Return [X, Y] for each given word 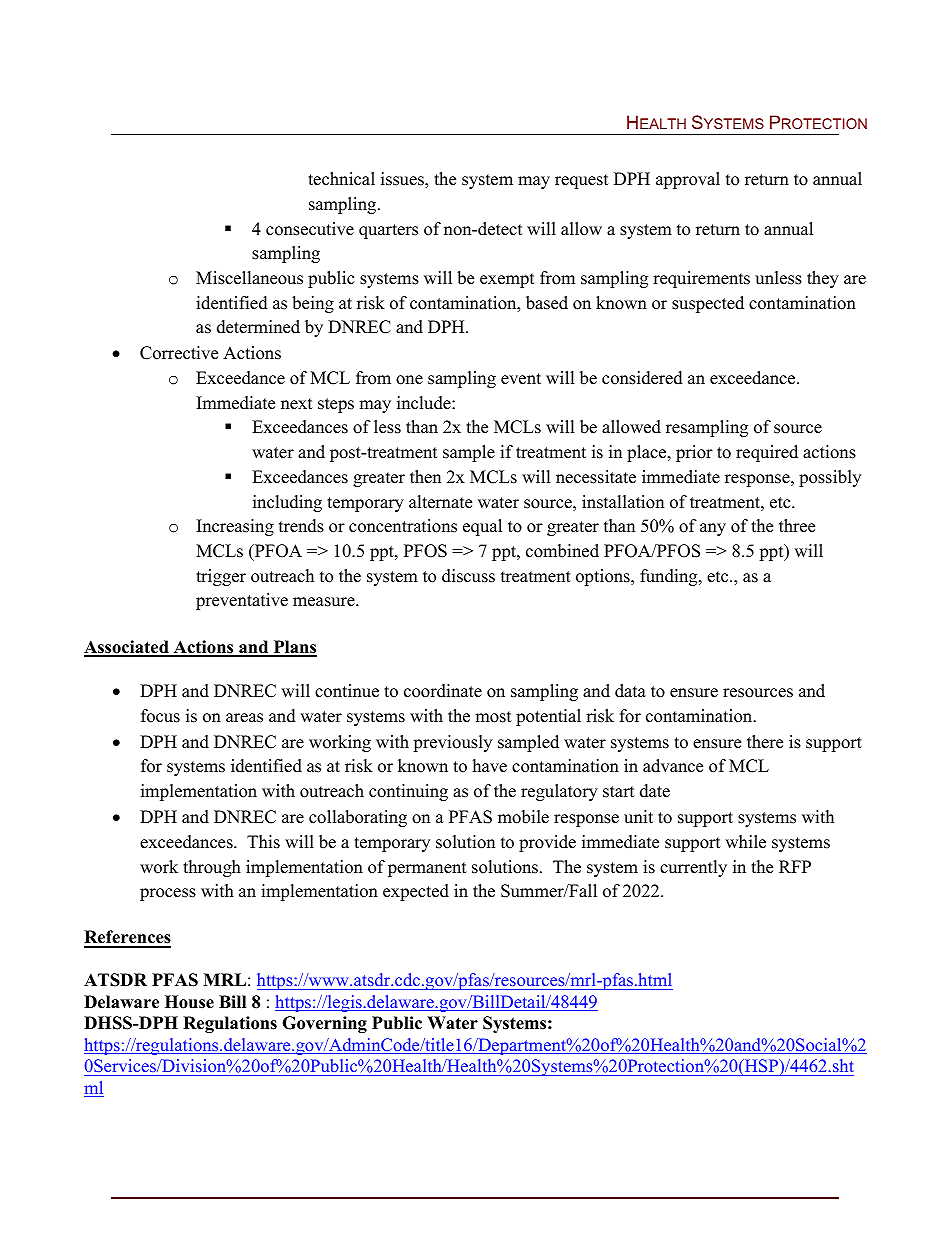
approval [688, 180]
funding [670, 577]
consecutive [310, 229]
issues [403, 180]
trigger [221, 577]
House [189, 1002]
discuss [468, 576]
